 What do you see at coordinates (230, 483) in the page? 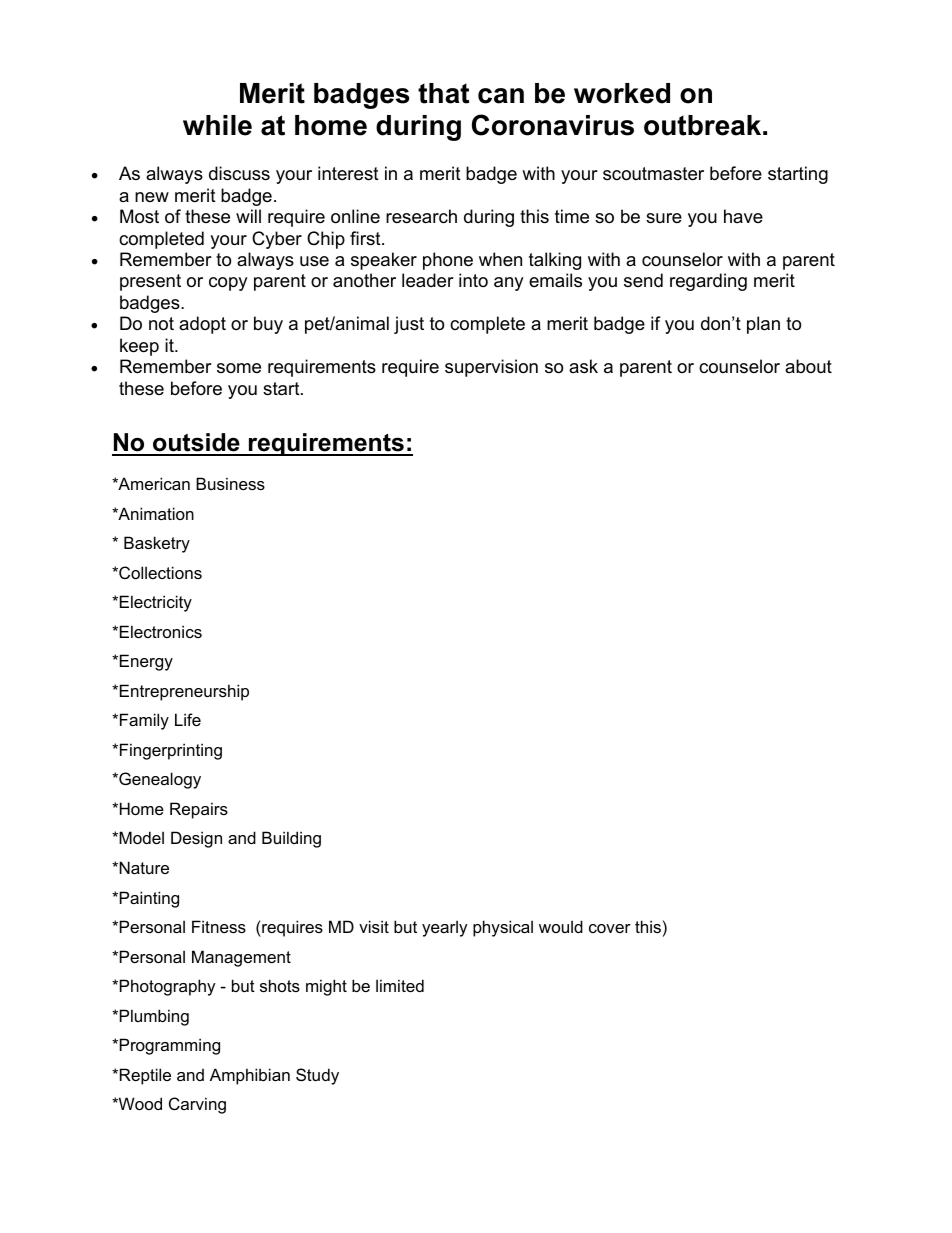
I see `Business` at bounding box center [230, 483].
